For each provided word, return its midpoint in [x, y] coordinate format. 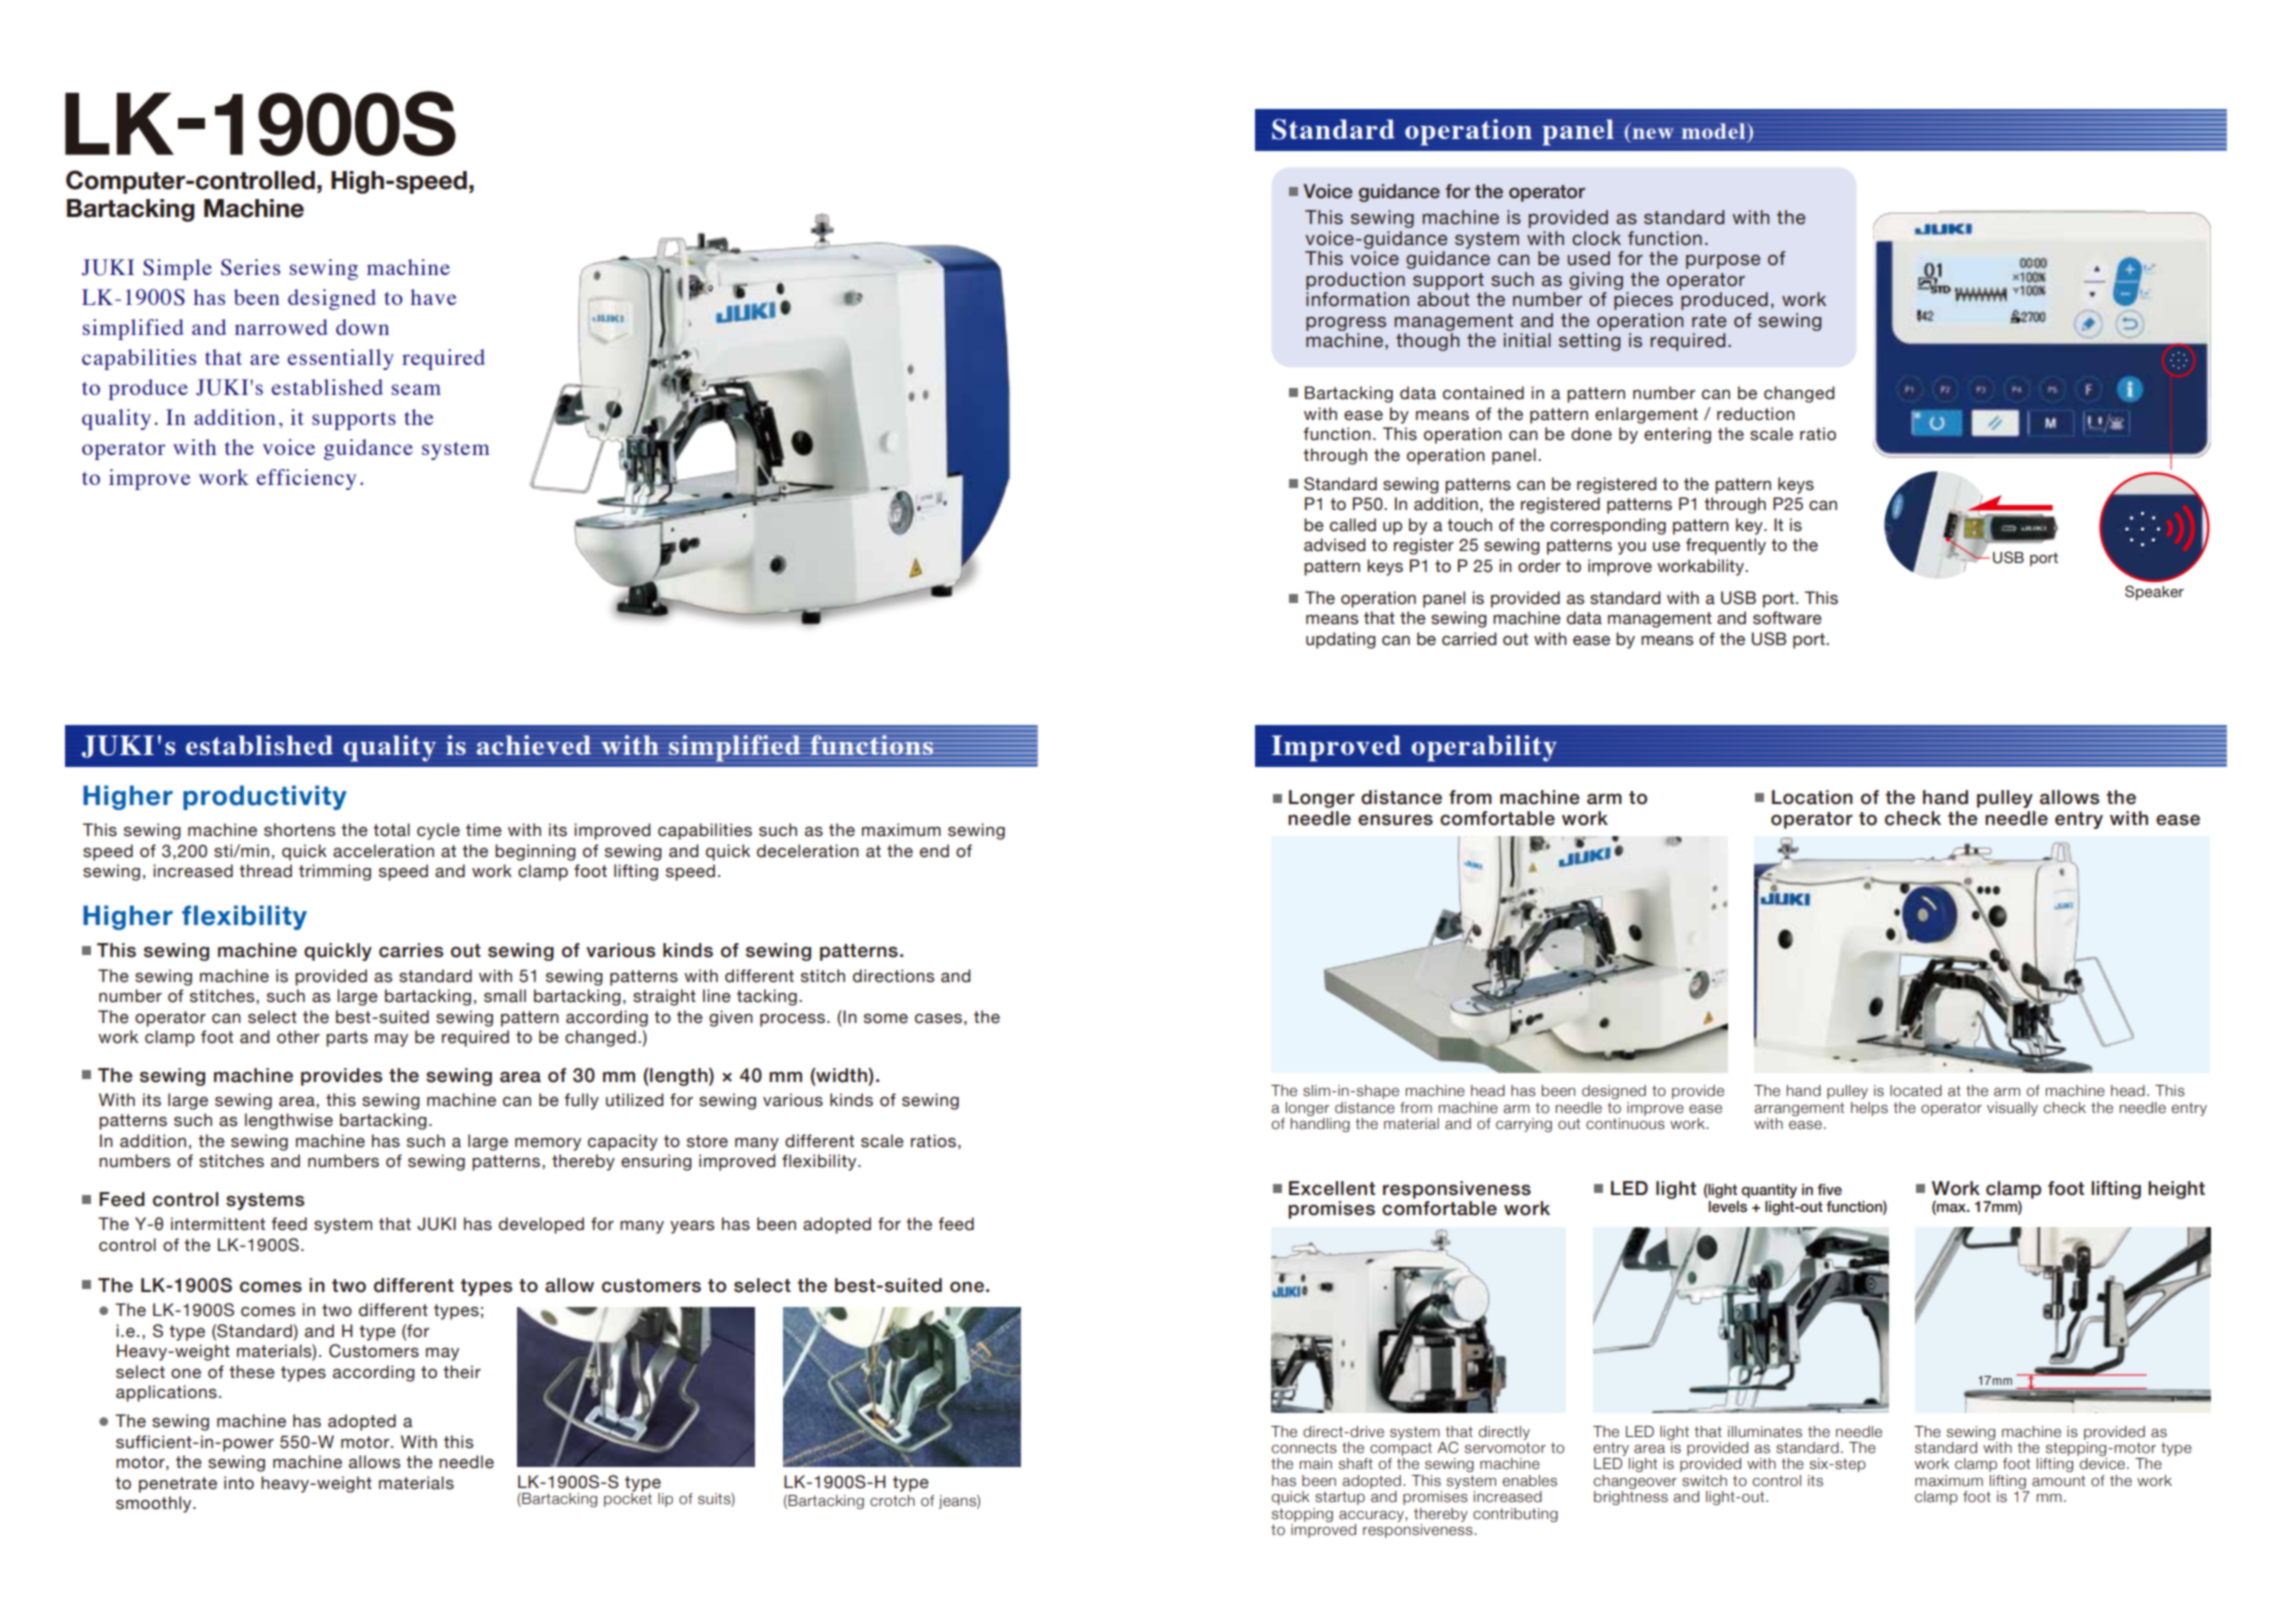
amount [2058, 1481]
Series [250, 267]
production [1355, 281]
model [1715, 131]
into [239, 1483]
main [1316, 1464]
